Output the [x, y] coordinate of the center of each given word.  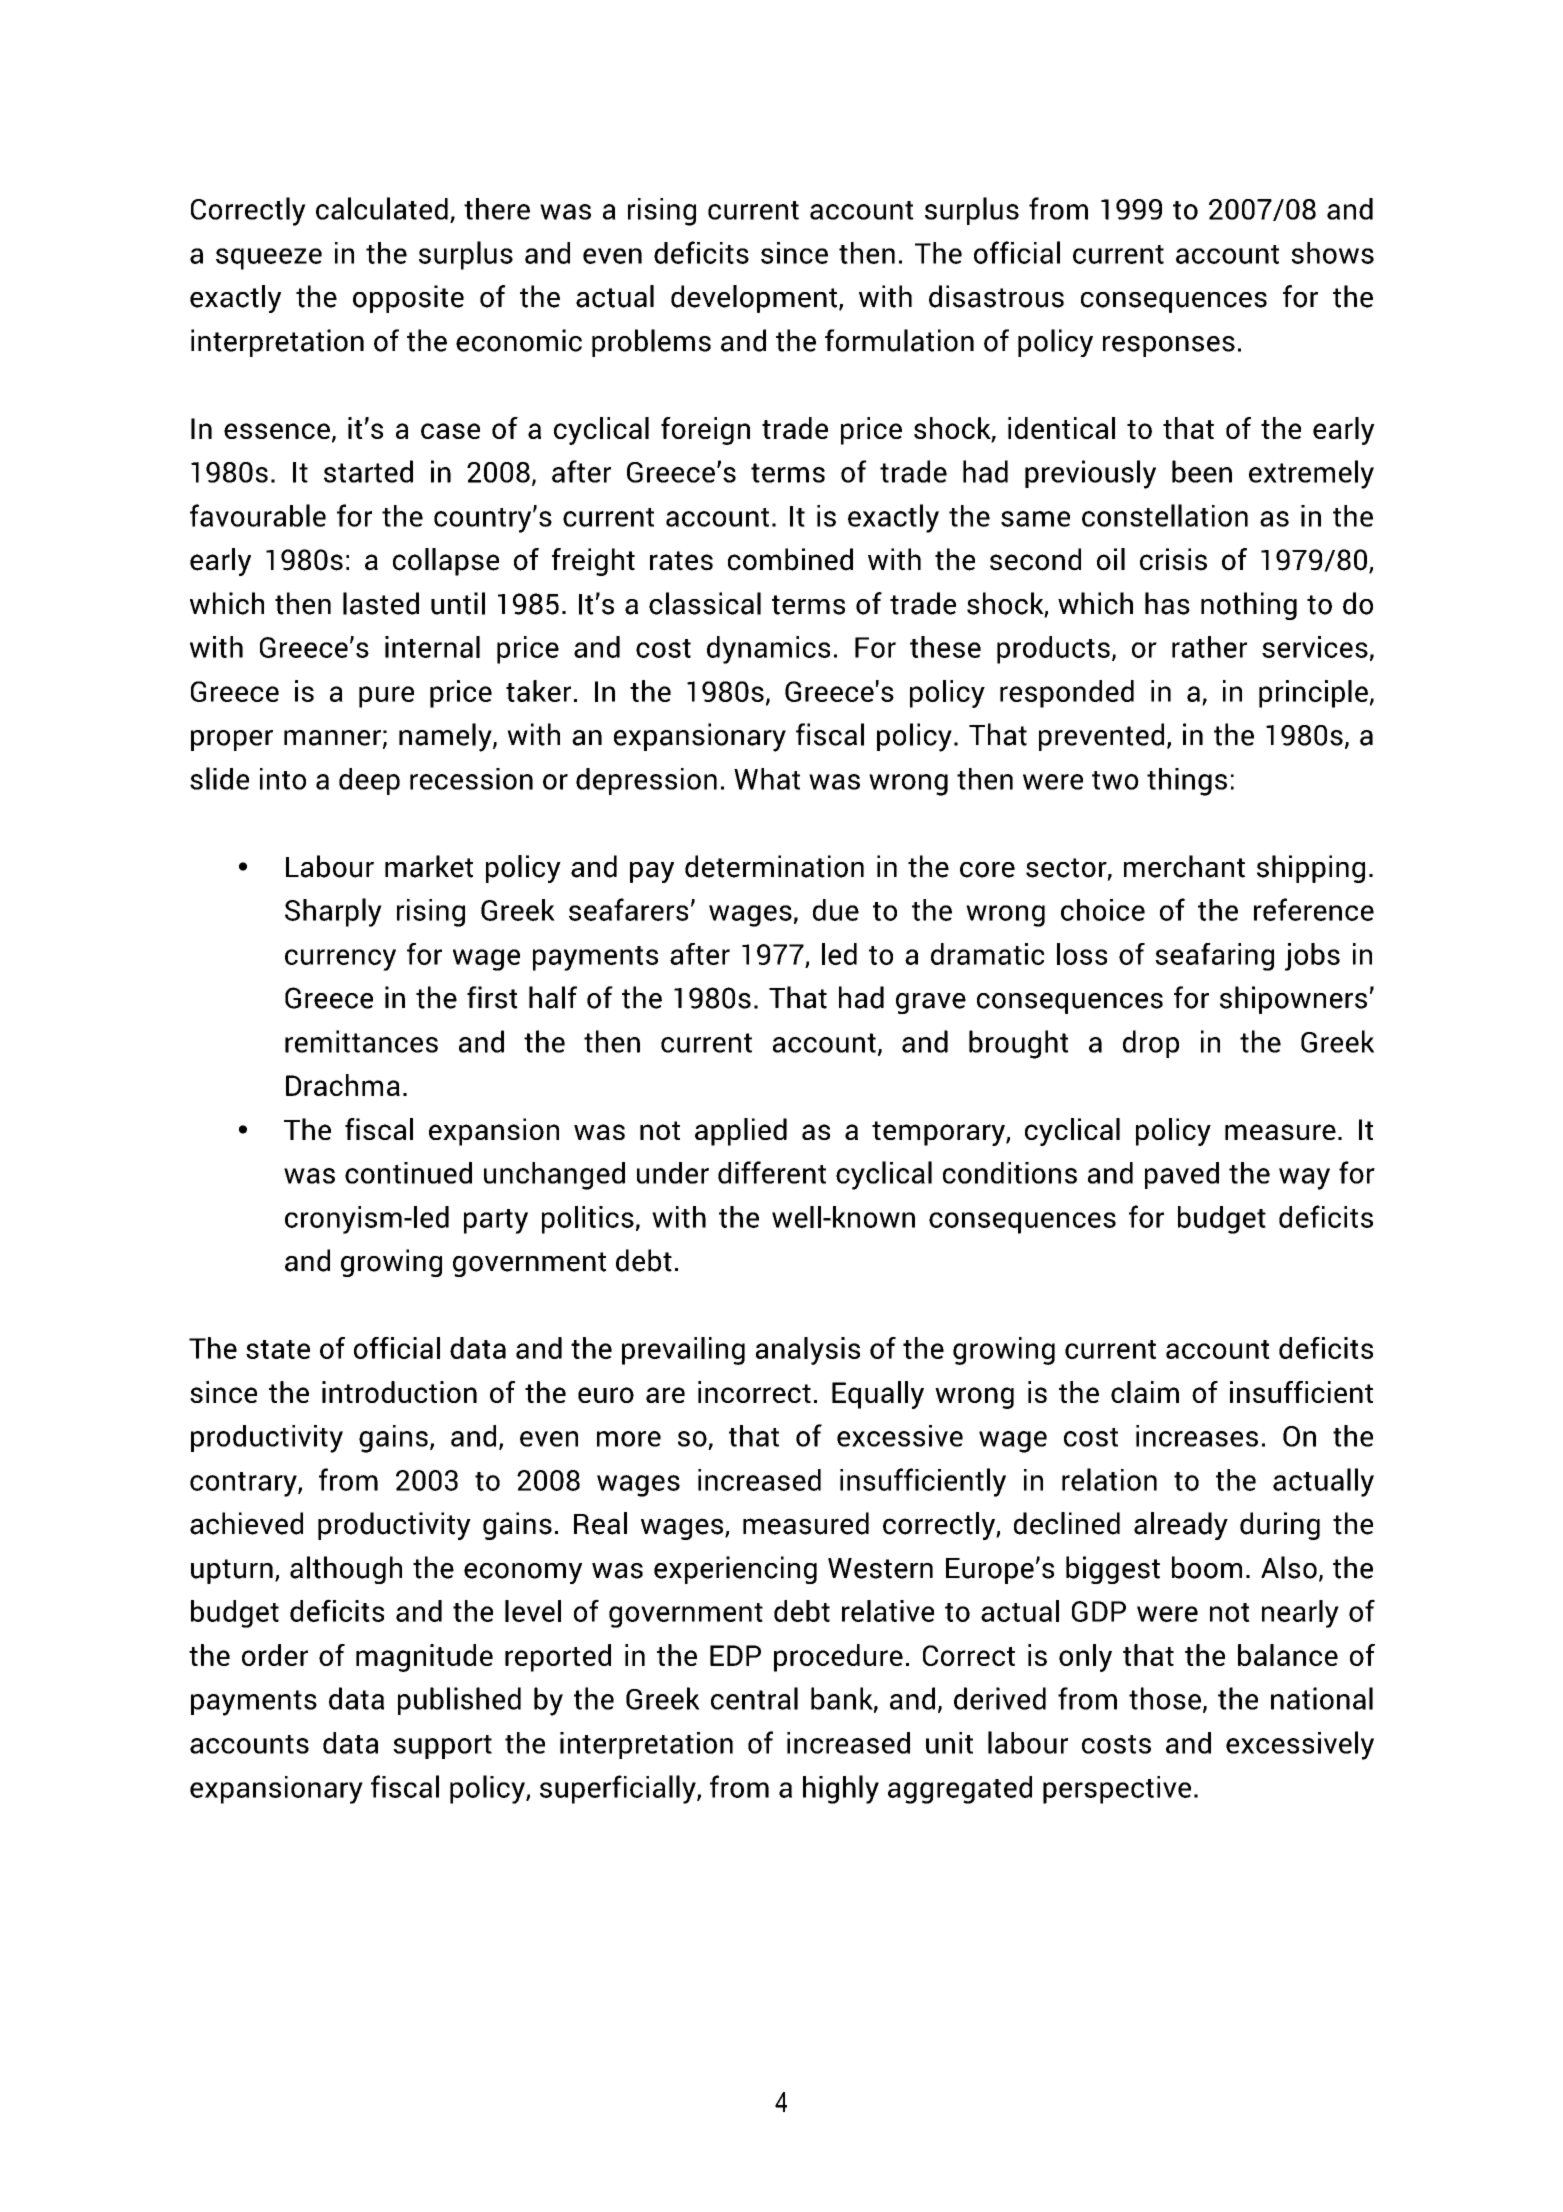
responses [1169, 346]
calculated [382, 208]
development [755, 299]
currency [340, 960]
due [836, 910]
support [442, 1747]
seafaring [1214, 957]
